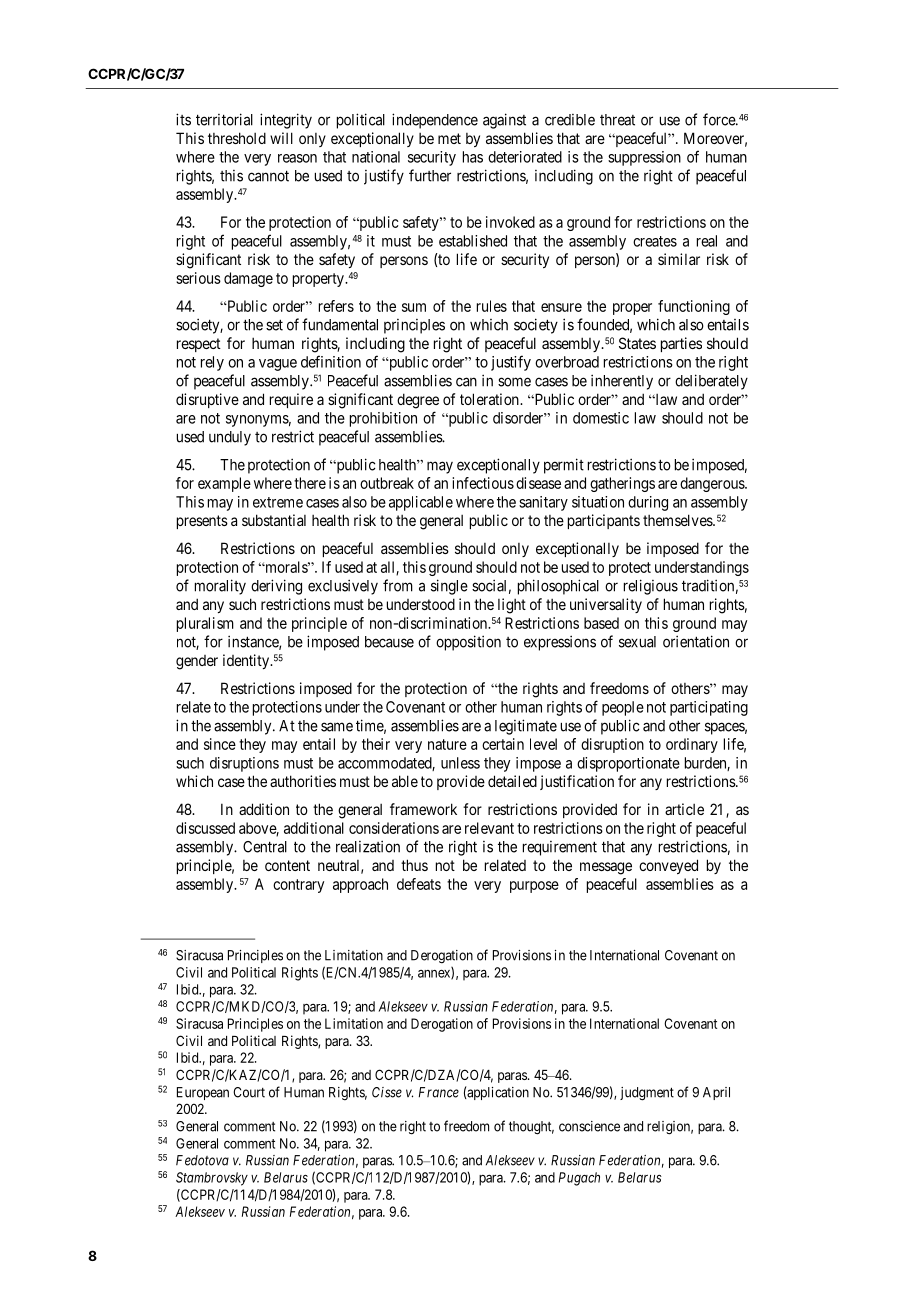 This screenshot has height=1308, width=924. I want to click on conveyed, so click(668, 866).
